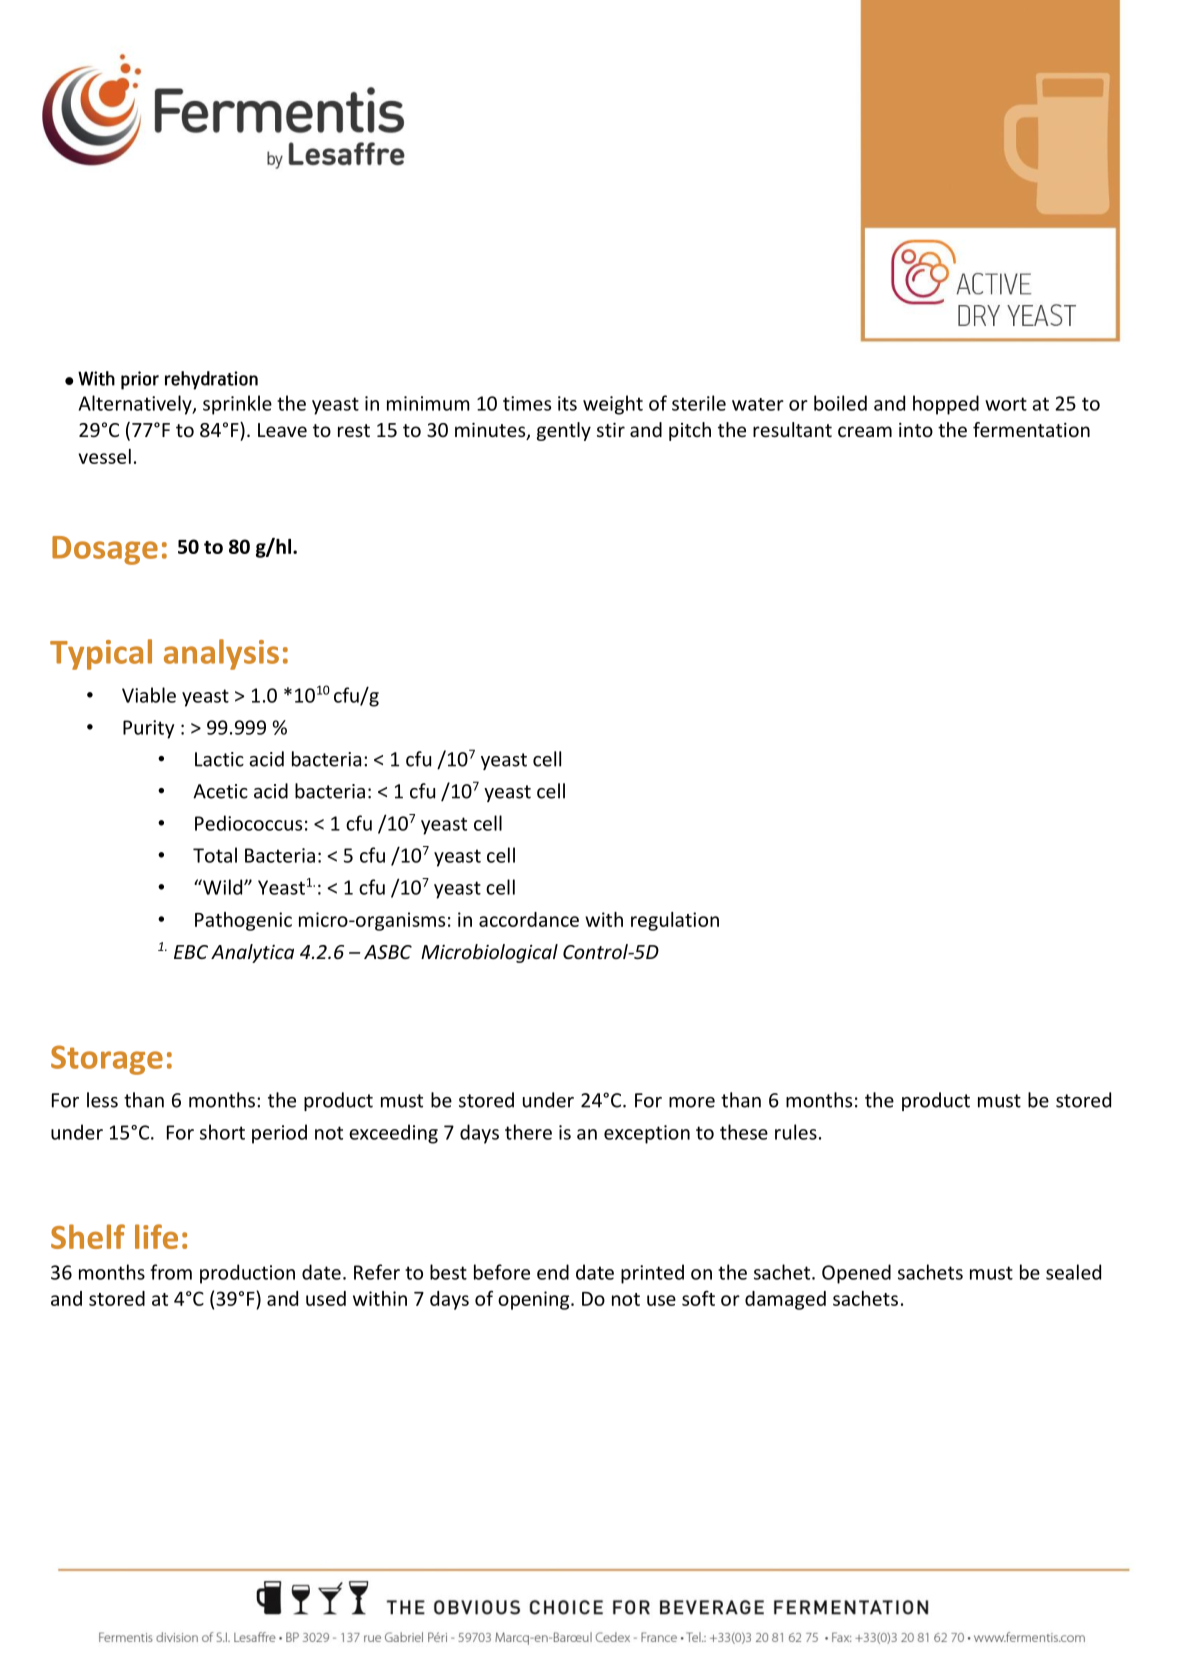 The height and width of the screenshot is (1674, 1183). Describe the element at coordinates (529, 919) in the screenshot. I see `accordance` at that location.
